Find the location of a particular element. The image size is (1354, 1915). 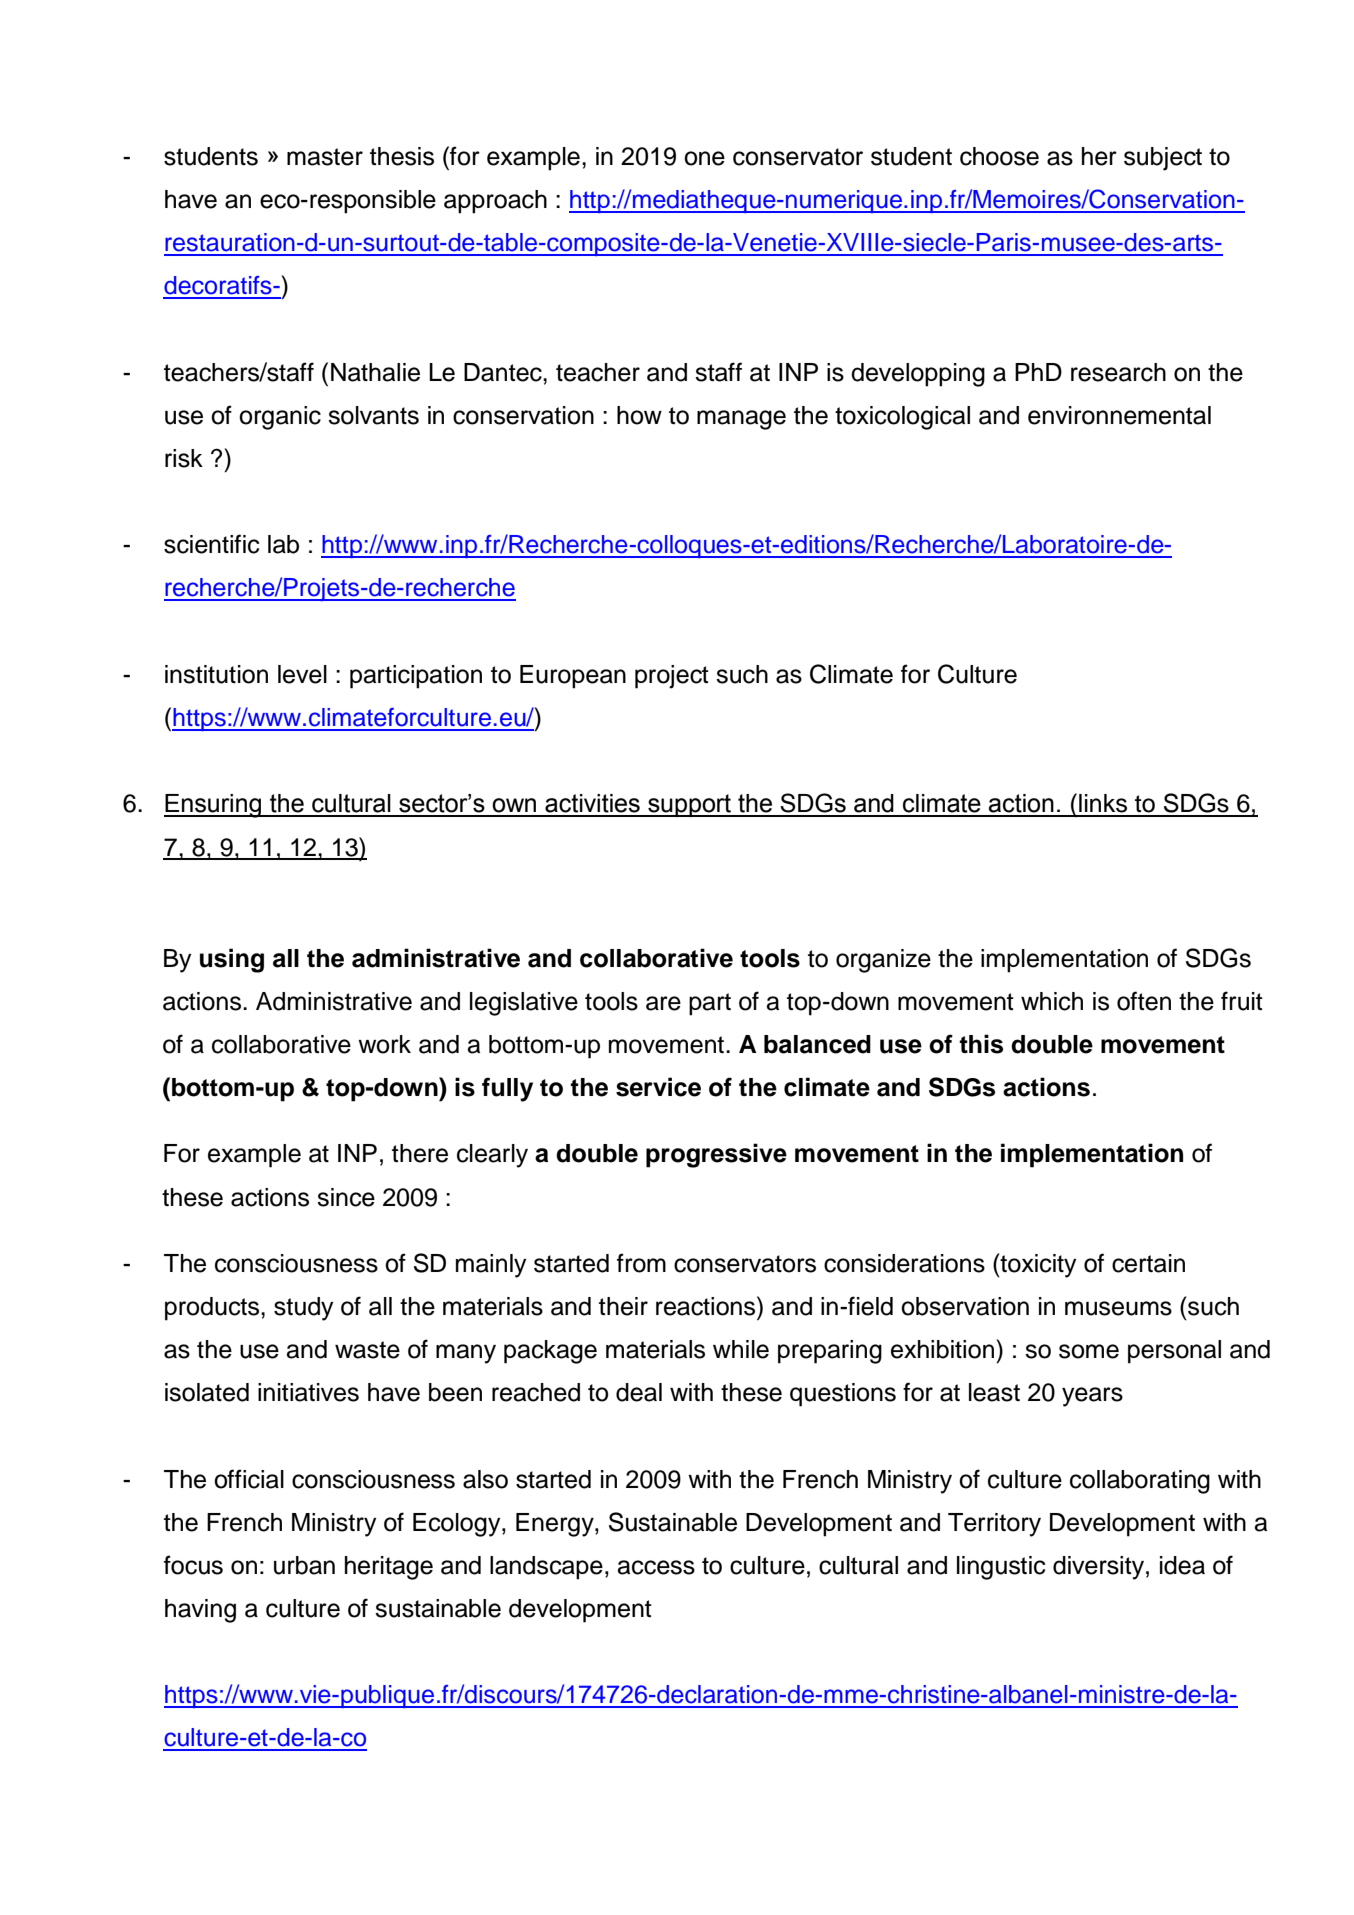

master is located at coordinates (325, 157).
